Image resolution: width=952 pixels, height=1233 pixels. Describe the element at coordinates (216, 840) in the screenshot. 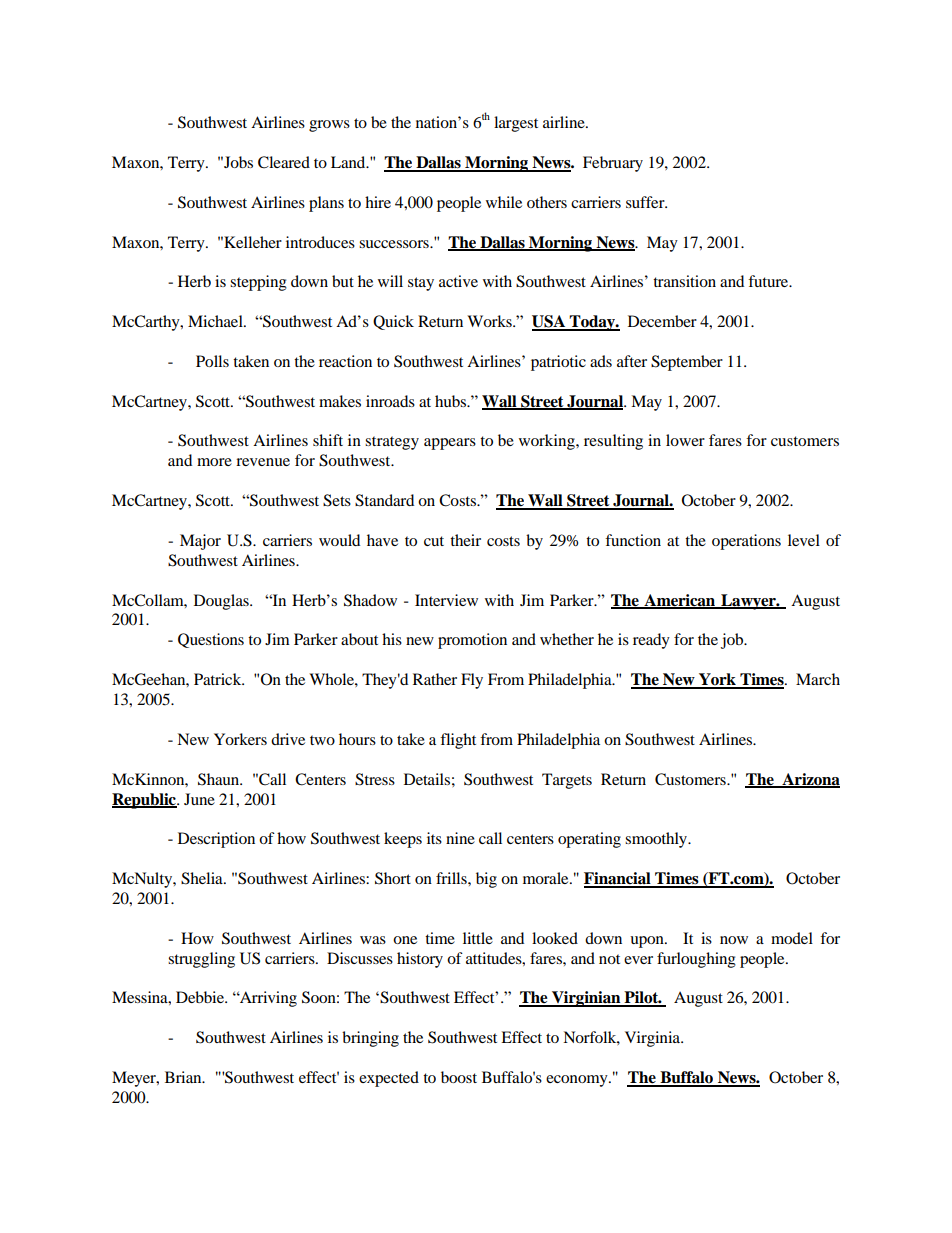

I see `Description` at that location.
